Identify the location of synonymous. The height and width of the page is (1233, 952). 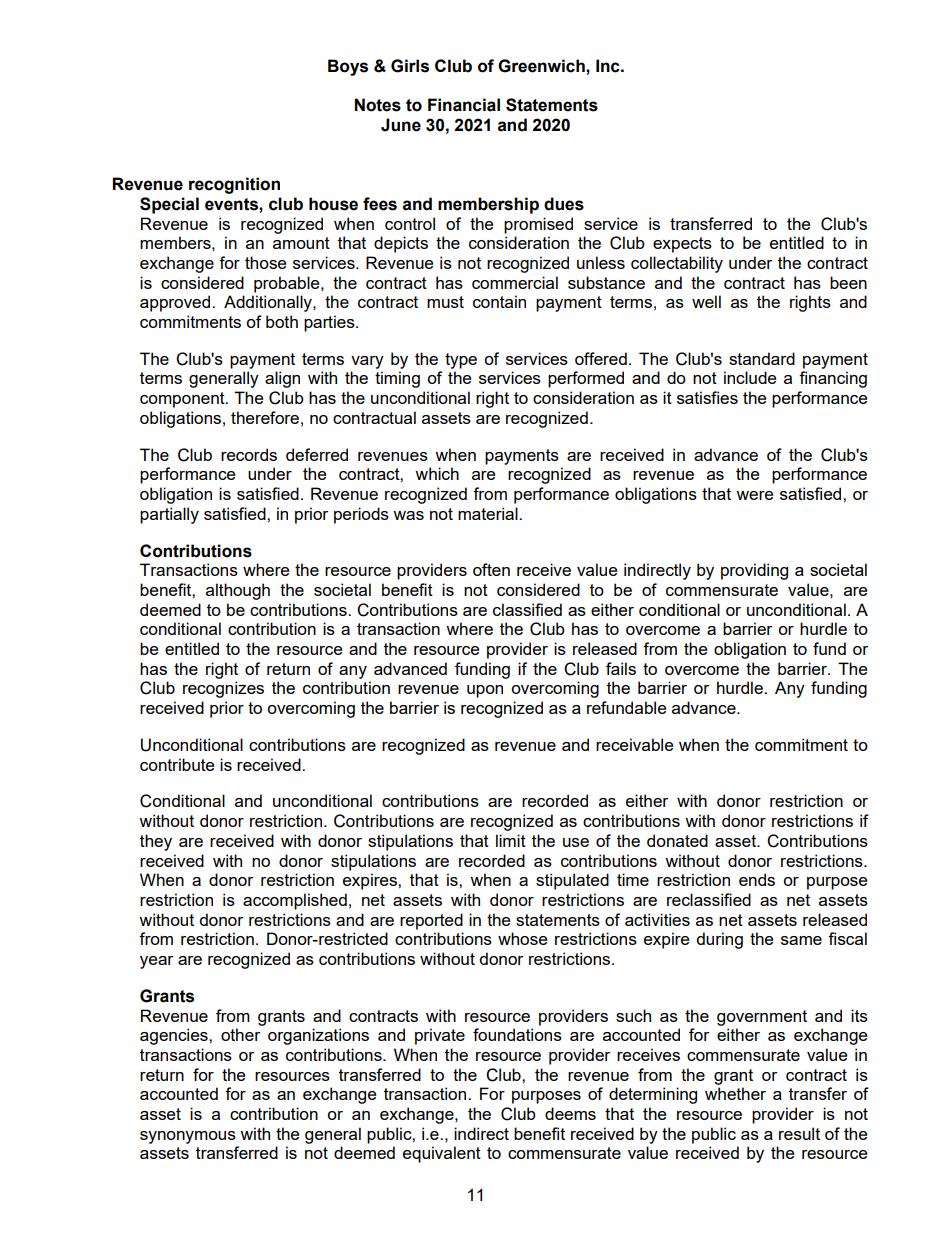
(188, 1137).
